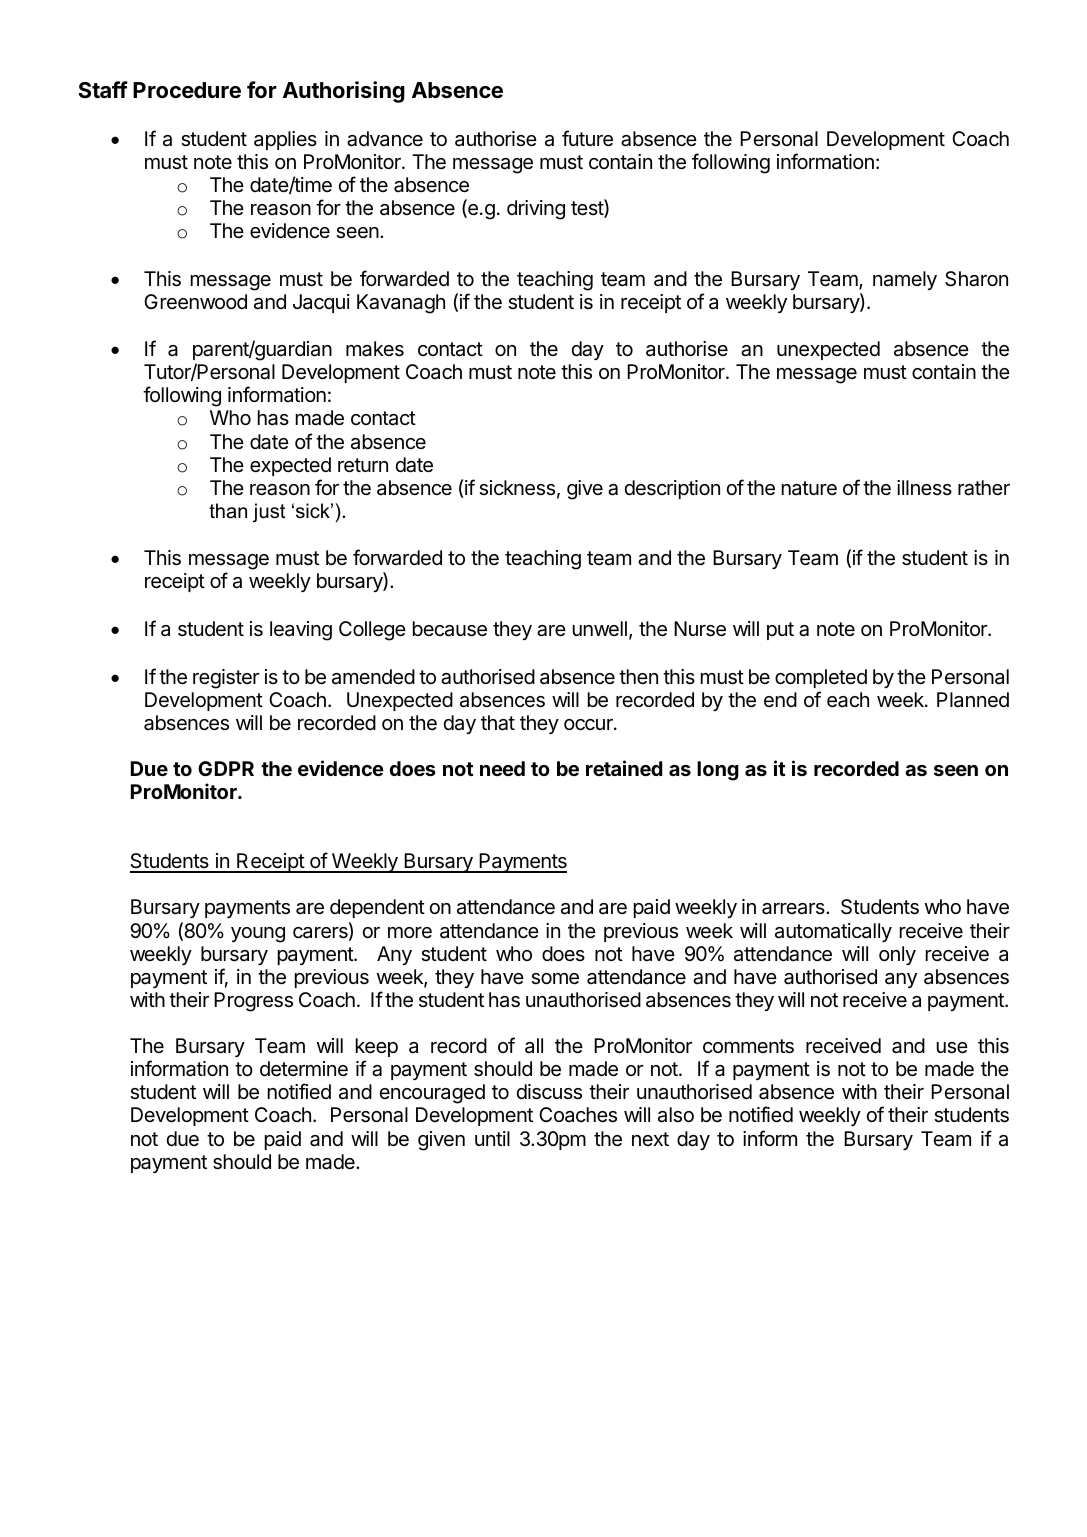 This screenshot has height=1537, width=1087. Describe the element at coordinates (587, 138) in the screenshot. I see `future` at that location.
